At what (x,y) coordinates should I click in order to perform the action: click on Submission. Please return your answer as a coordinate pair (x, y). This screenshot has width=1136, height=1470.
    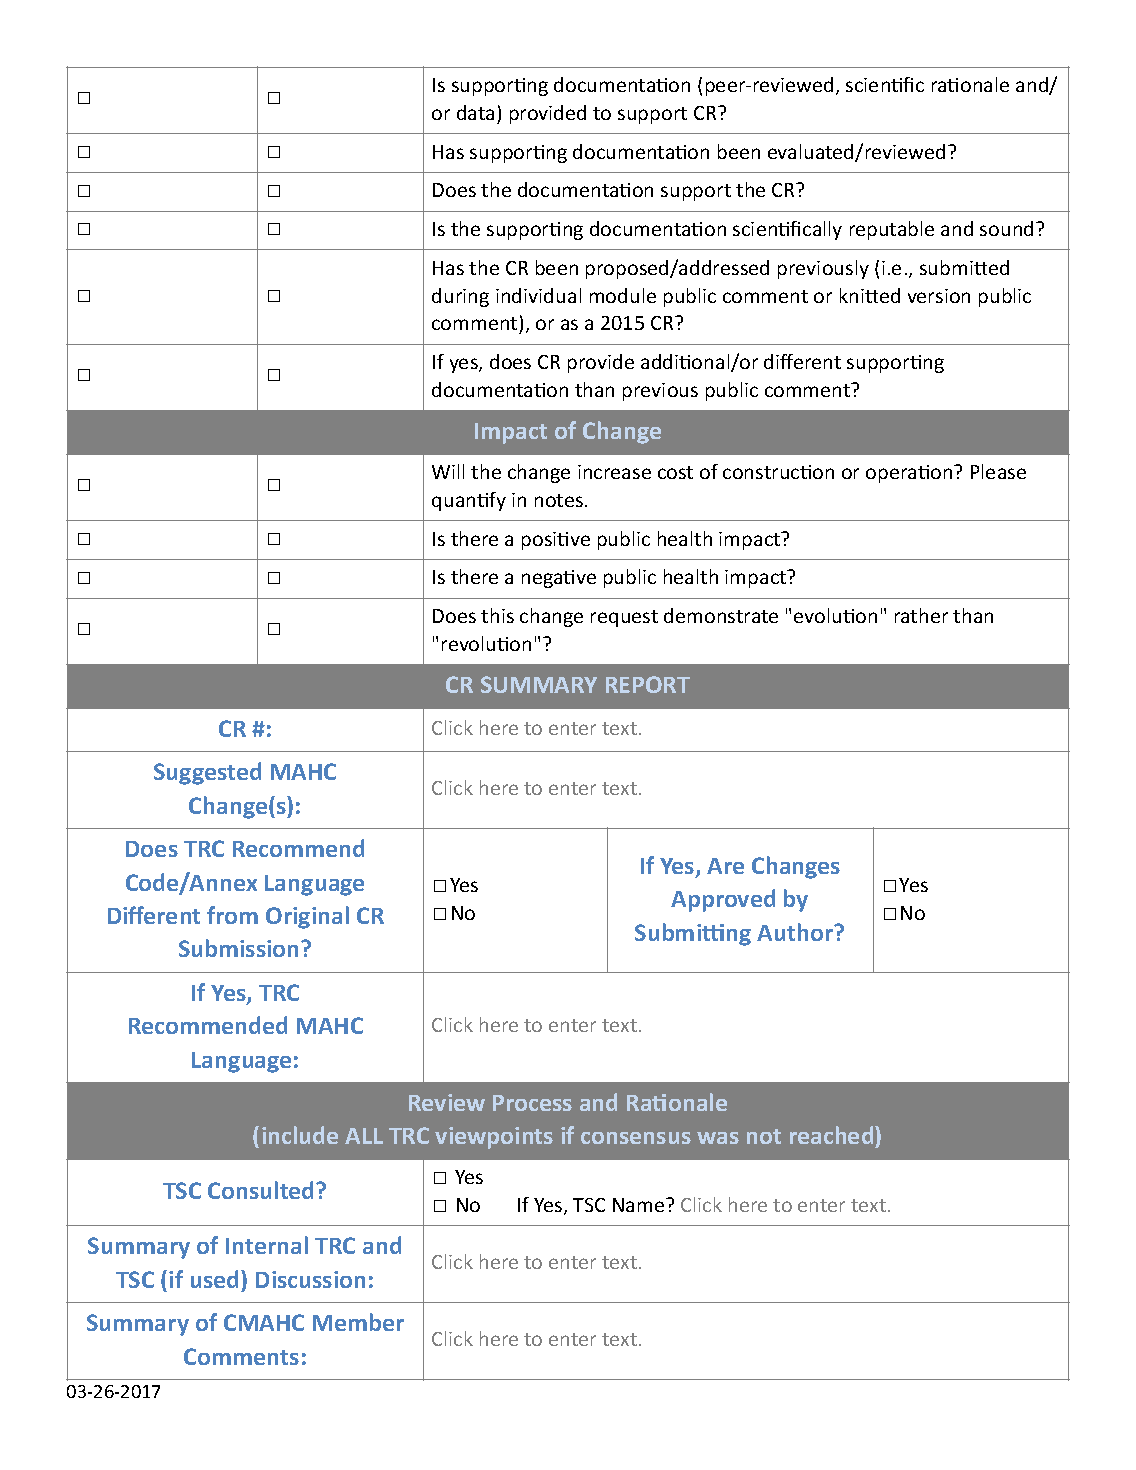
    Looking at the image, I should click on (240, 948).
